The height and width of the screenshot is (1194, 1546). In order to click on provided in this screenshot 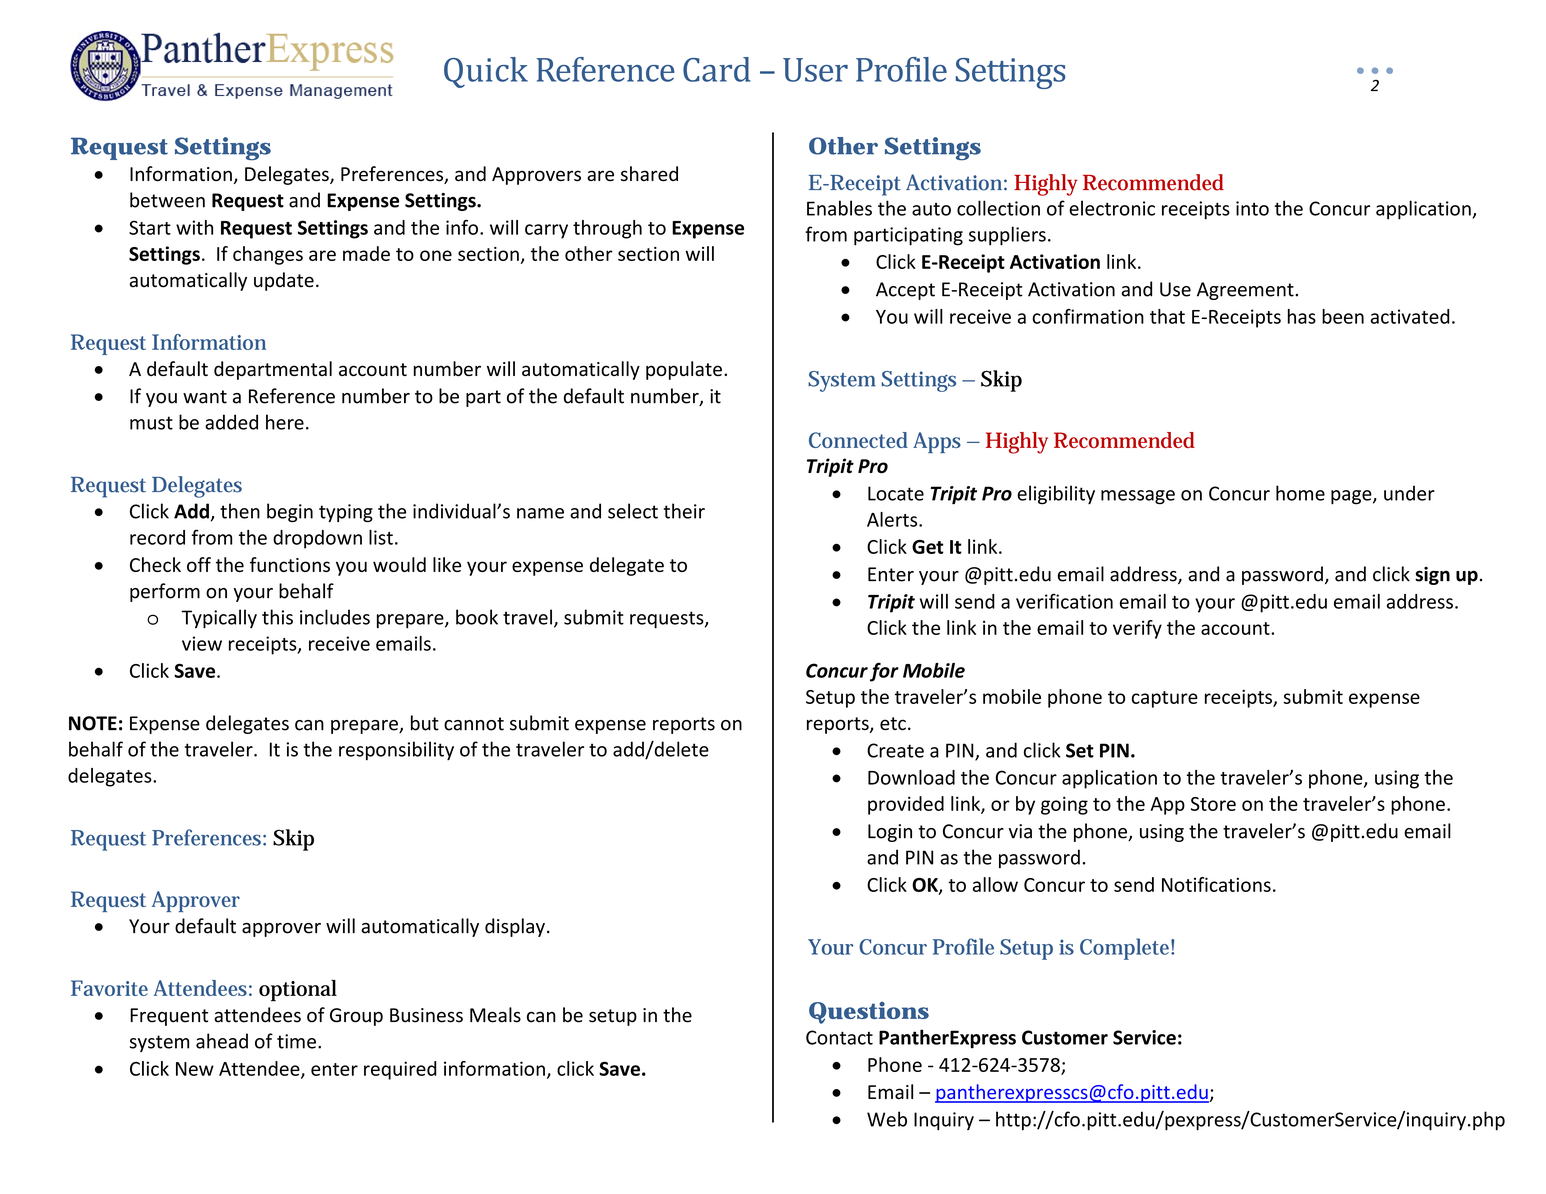, I will do `click(906, 805)`.
